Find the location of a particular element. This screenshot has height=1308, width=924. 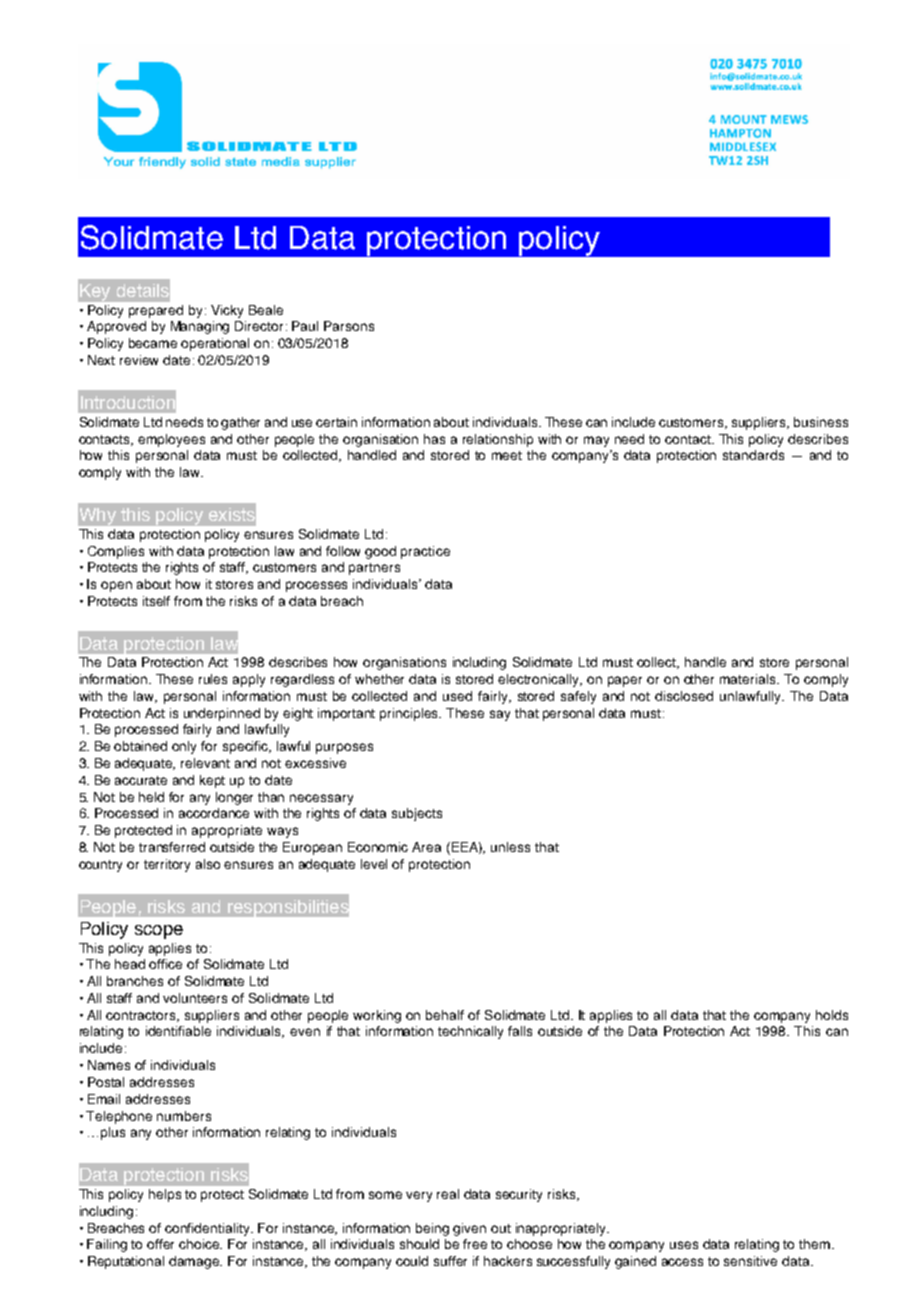

Parsons is located at coordinates (349, 326).
